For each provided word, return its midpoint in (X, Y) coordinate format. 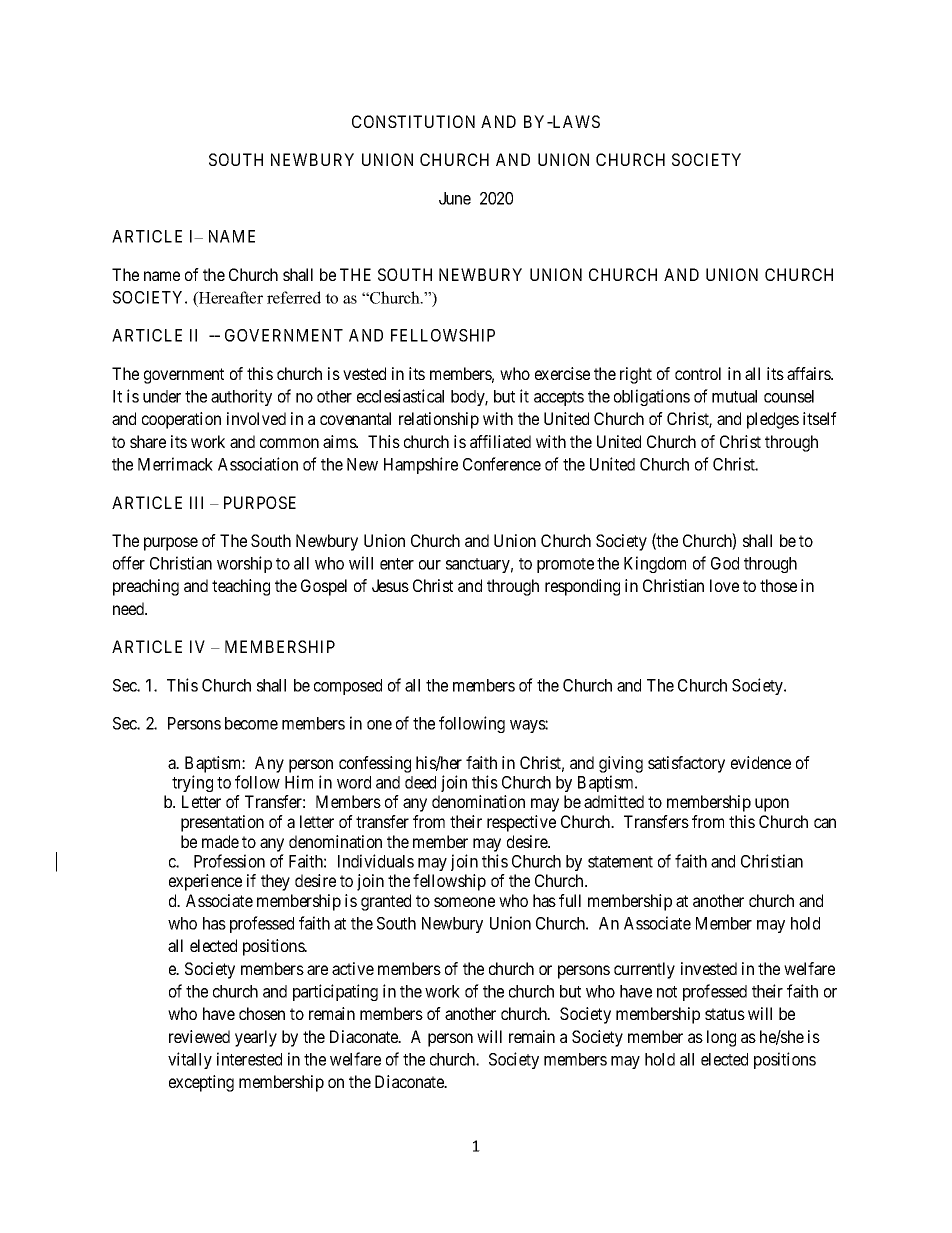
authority (241, 397)
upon (772, 805)
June (455, 198)
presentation (222, 823)
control (698, 373)
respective (521, 823)
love (724, 585)
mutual (734, 396)
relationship (439, 420)
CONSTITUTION (413, 121)
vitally (190, 1060)
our (430, 565)
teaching (241, 587)
